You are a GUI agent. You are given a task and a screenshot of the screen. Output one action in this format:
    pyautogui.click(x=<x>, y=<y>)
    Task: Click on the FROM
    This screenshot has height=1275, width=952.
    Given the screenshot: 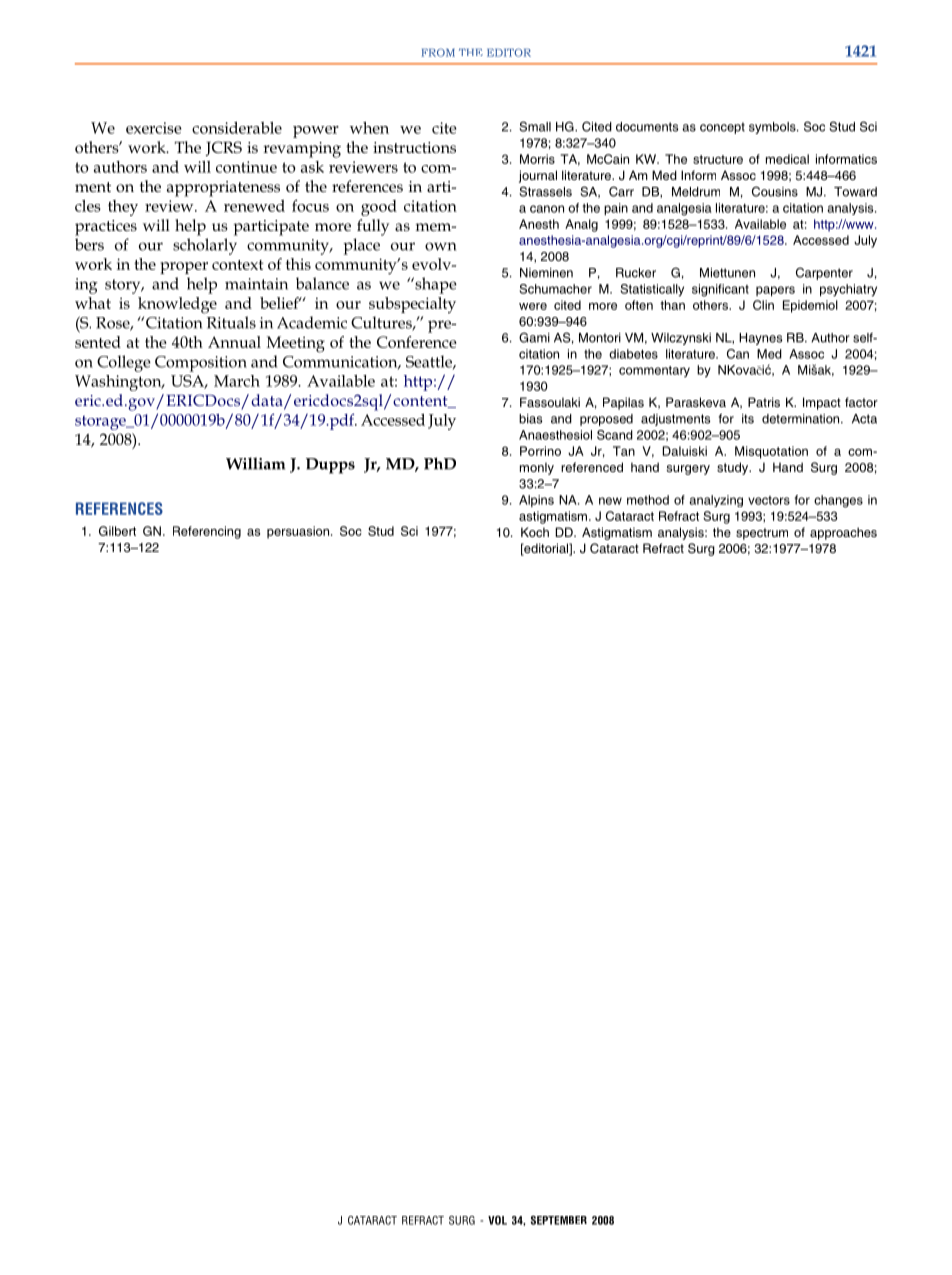 What is the action you would take?
    pyautogui.click(x=438, y=52)
